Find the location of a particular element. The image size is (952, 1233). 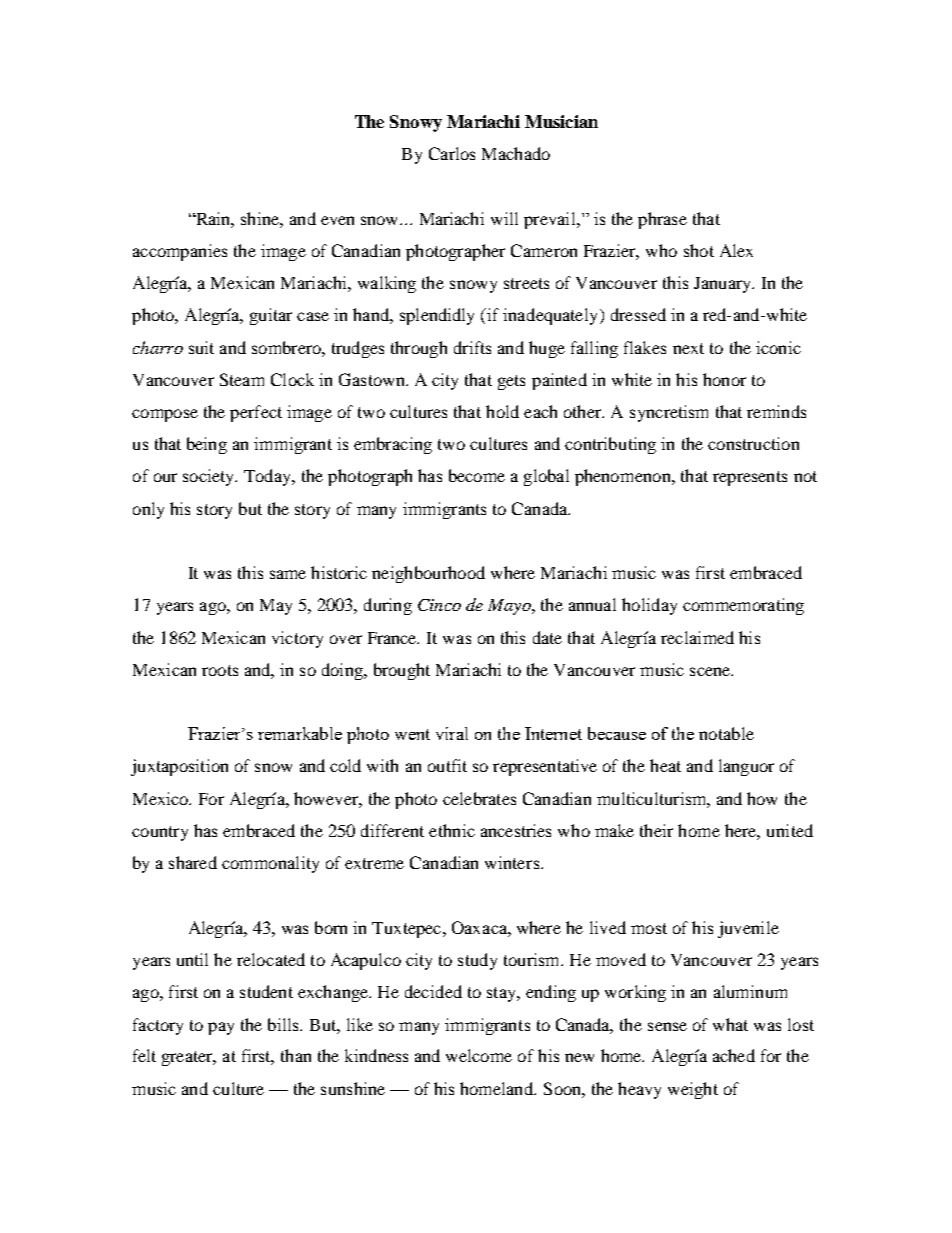

commemorating is located at coordinates (743, 606).
